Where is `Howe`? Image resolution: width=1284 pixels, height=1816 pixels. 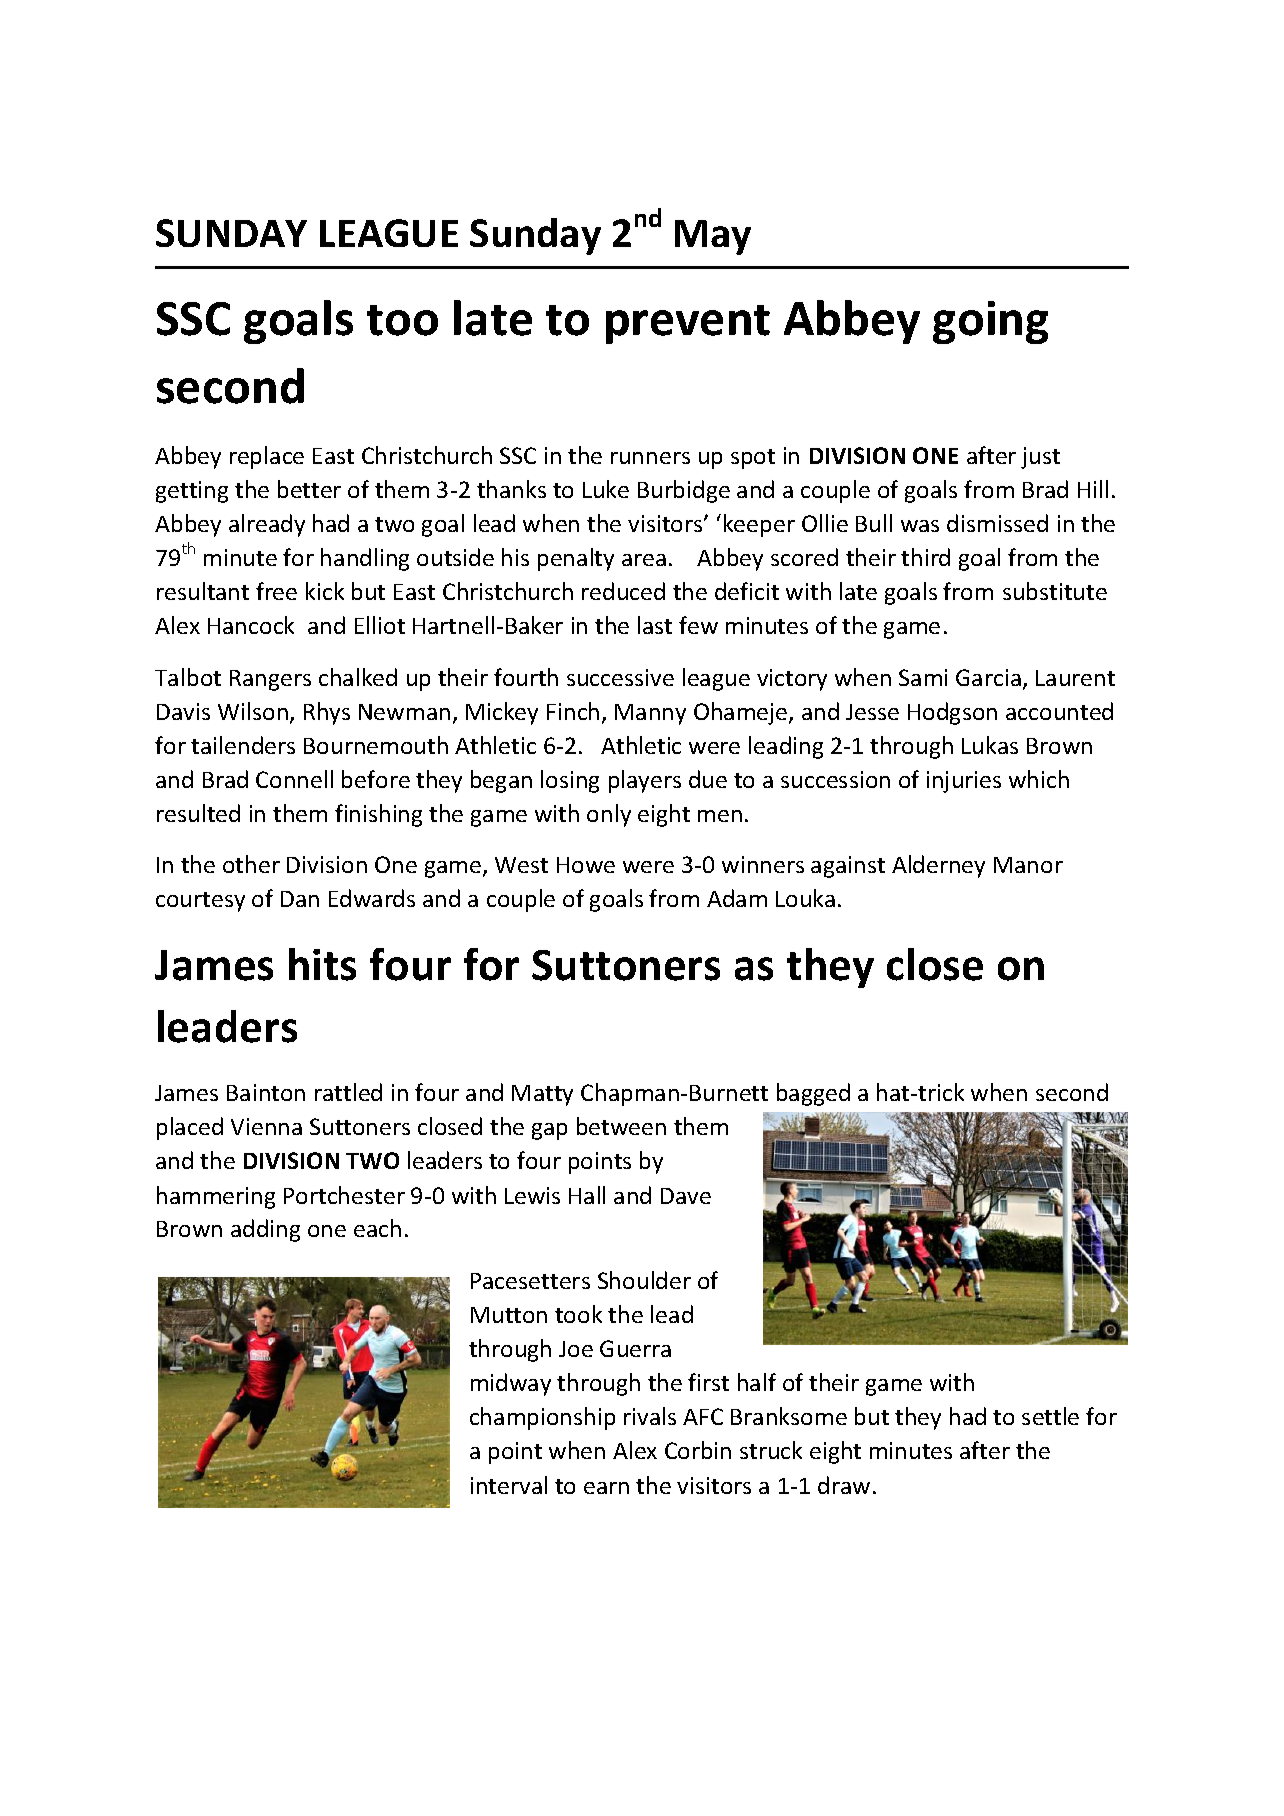 Howe is located at coordinates (586, 865).
